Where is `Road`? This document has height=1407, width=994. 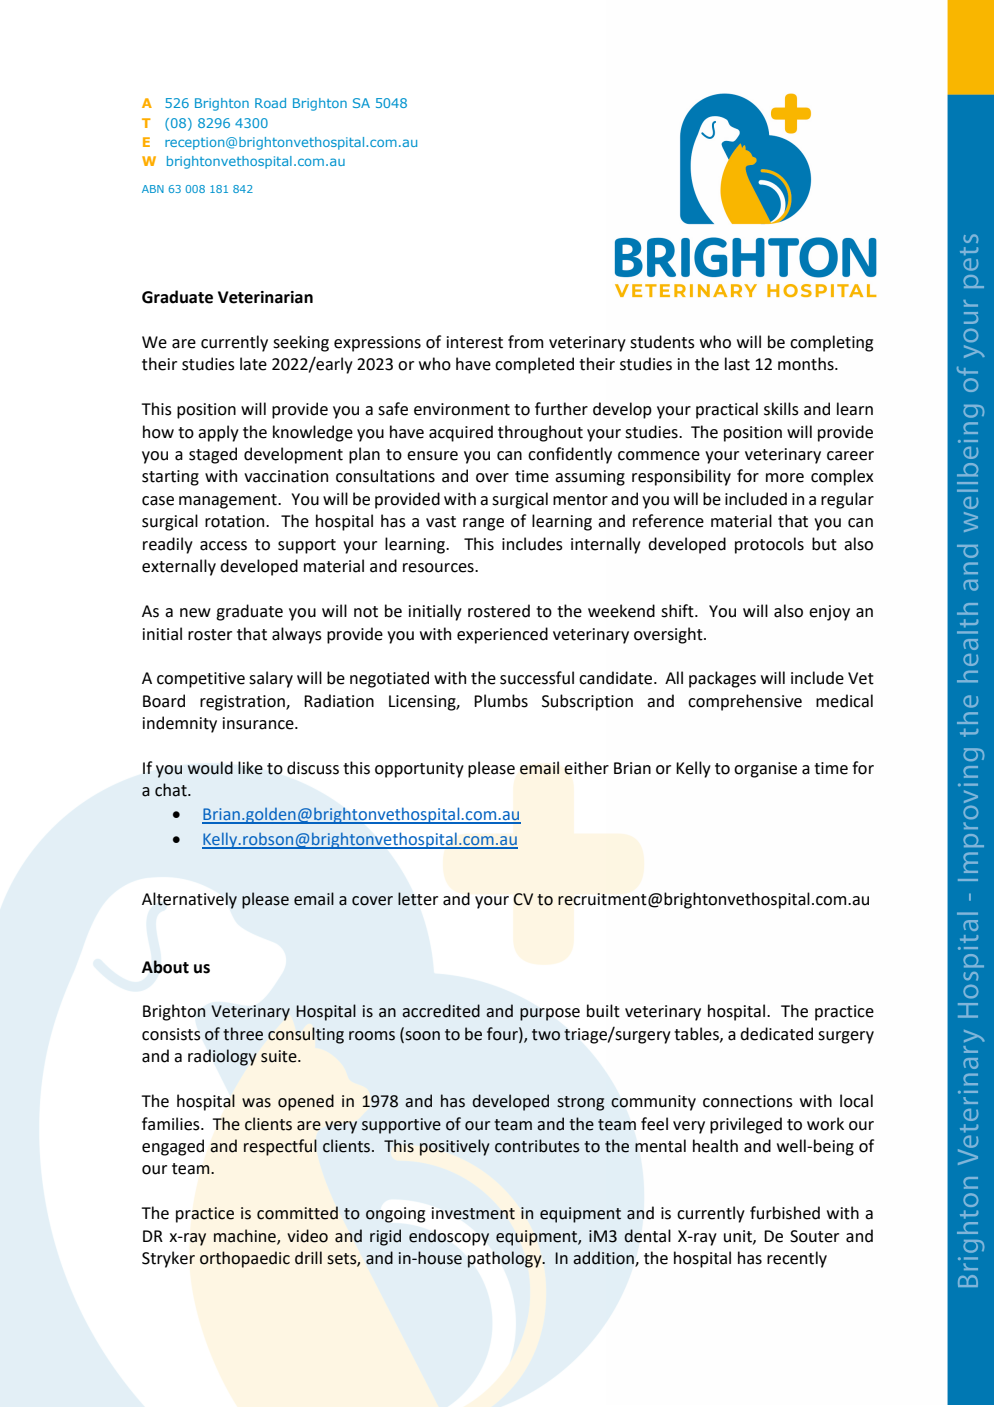
Road is located at coordinates (270, 103).
